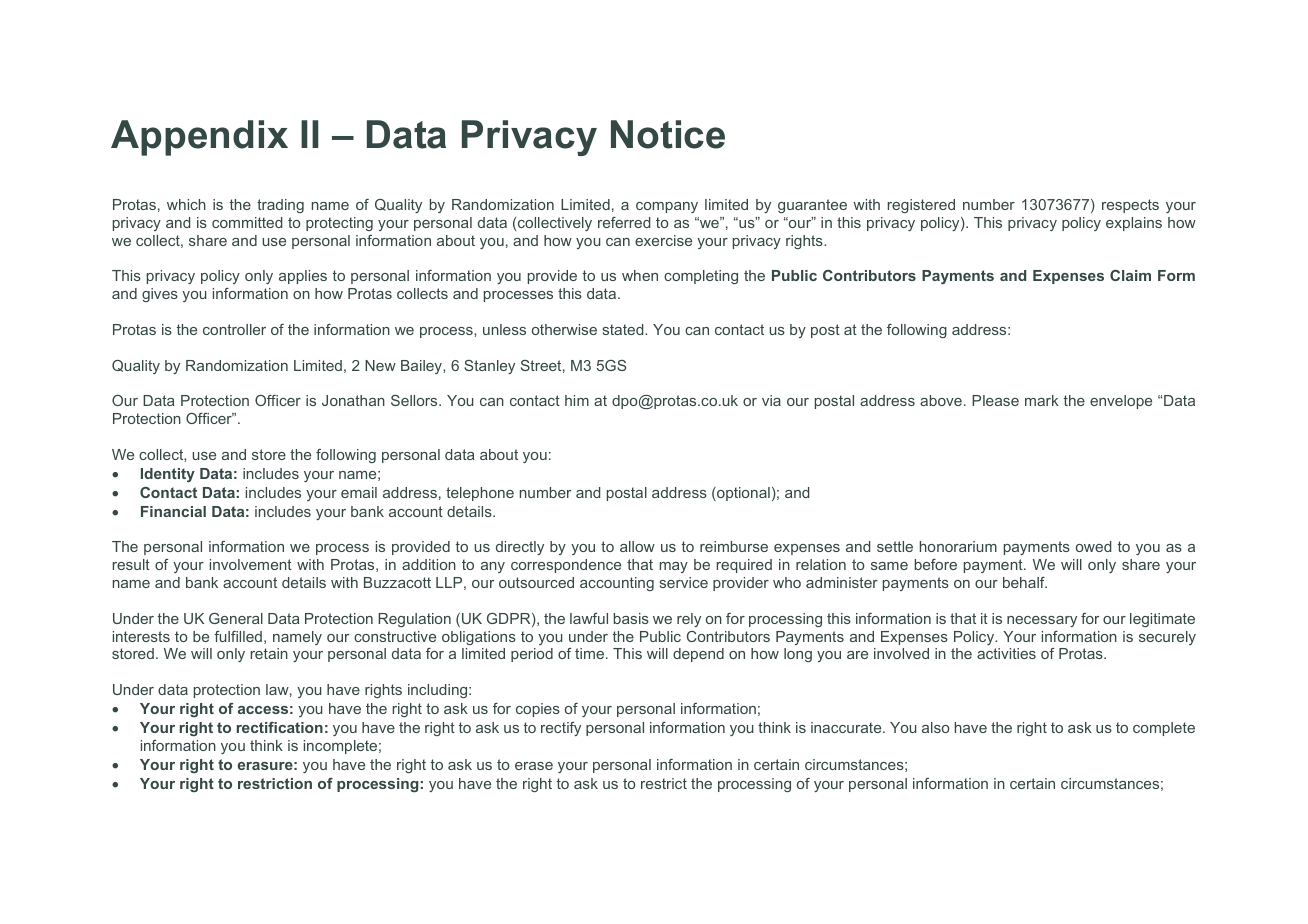 Image resolution: width=1308 pixels, height=924 pixels. What do you see at coordinates (1042, 621) in the screenshot?
I see `necessary` at bounding box center [1042, 621].
